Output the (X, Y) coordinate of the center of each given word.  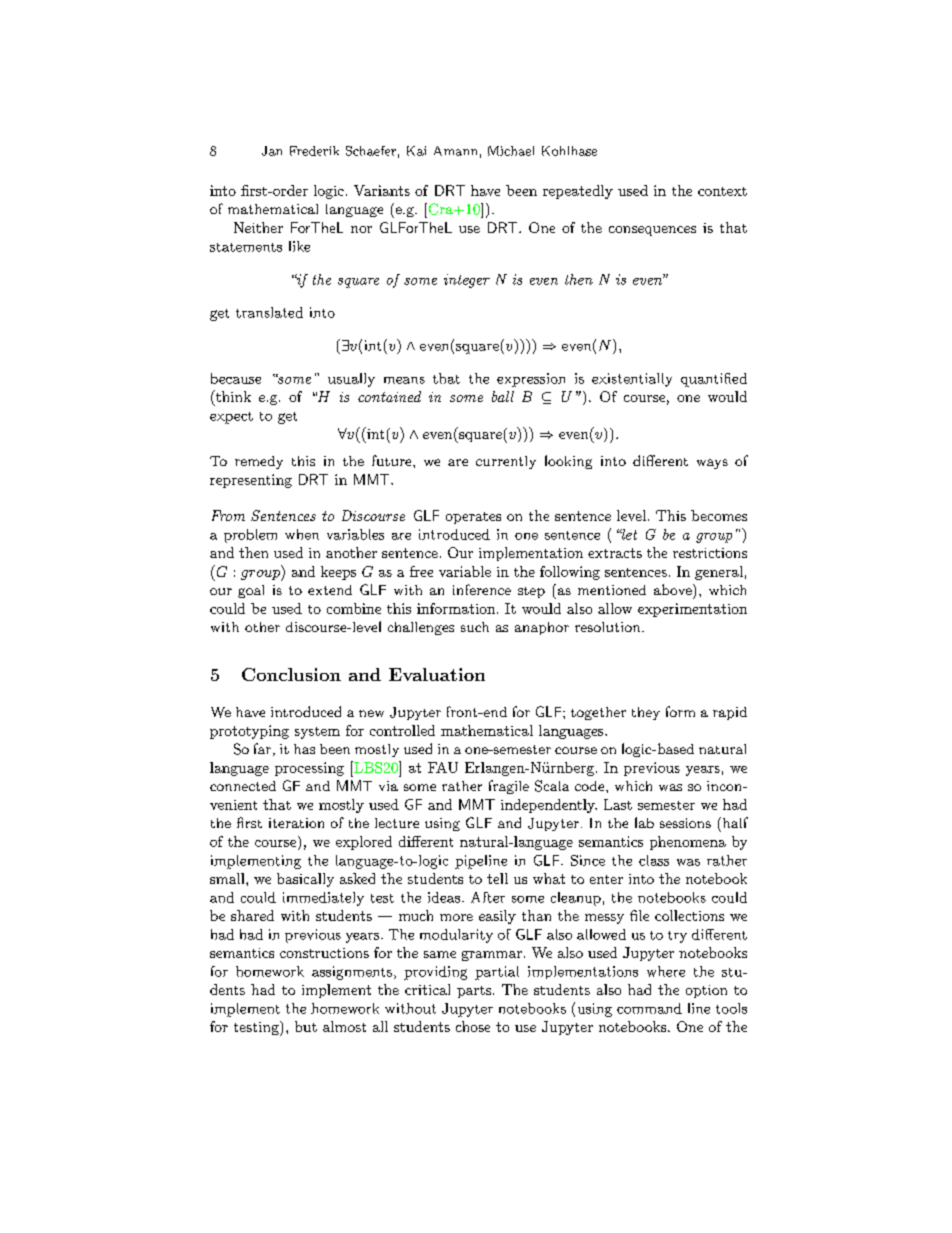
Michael (511, 151)
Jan (272, 151)
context (722, 191)
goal (251, 591)
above (674, 589)
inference (482, 589)
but (306, 1026)
